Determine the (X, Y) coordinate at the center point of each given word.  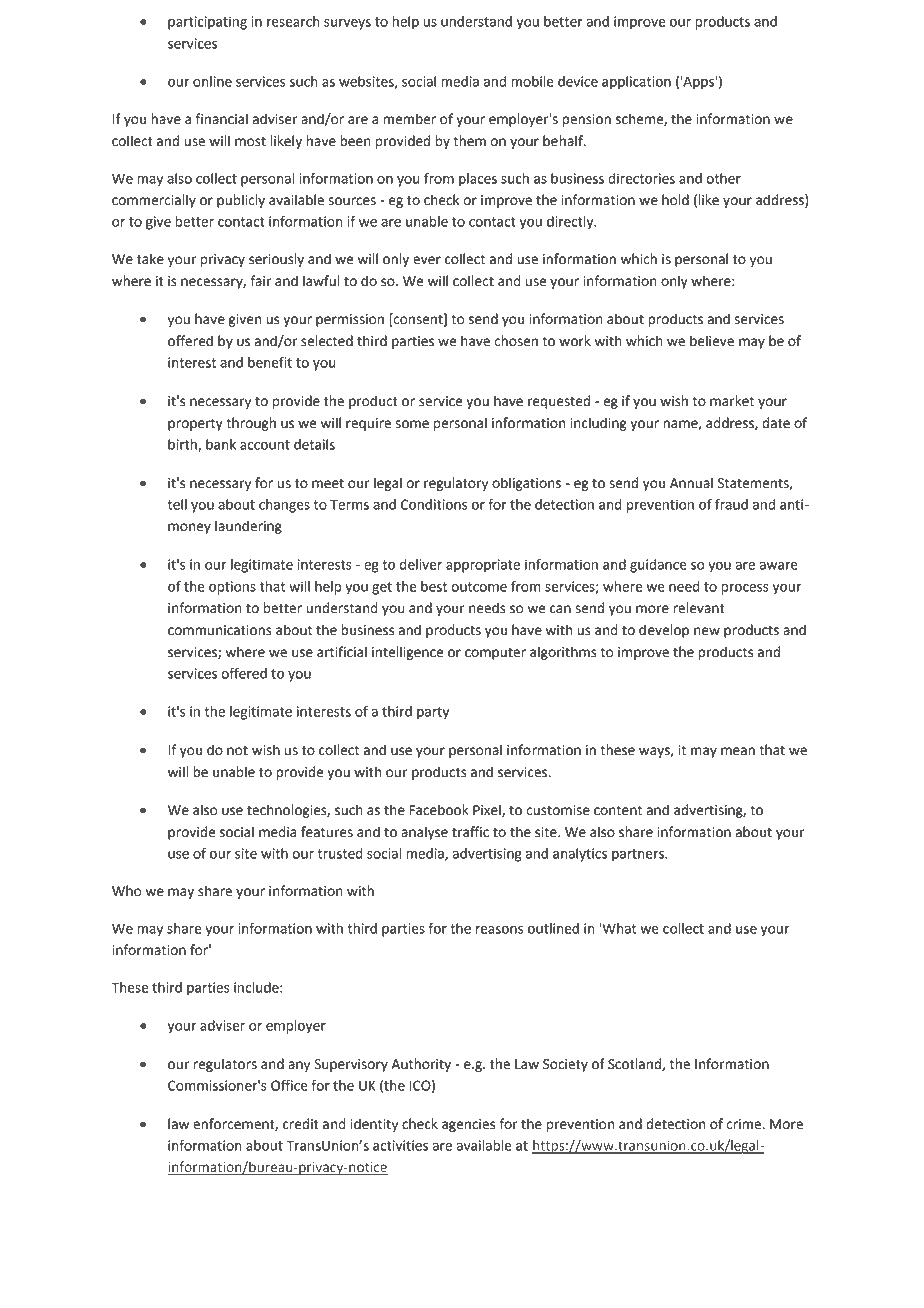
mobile (532, 81)
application (636, 83)
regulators (225, 1065)
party (433, 713)
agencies (468, 1125)
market (732, 401)
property (195, 424)
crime (745, 1124)
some (412, 424)
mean (738, 751)
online (212, 81)
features (327, 832)
